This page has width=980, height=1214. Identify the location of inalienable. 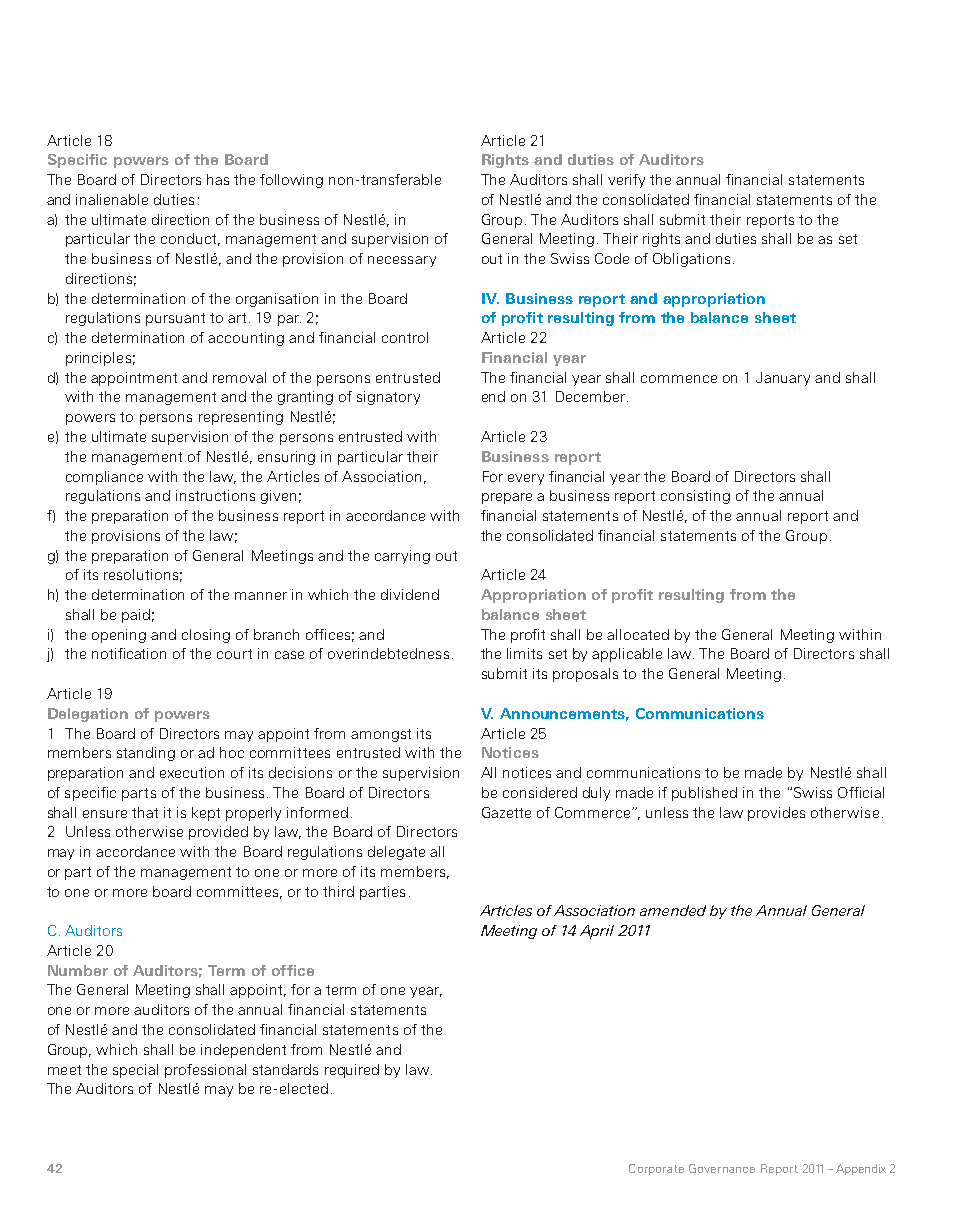
(112, 199).
